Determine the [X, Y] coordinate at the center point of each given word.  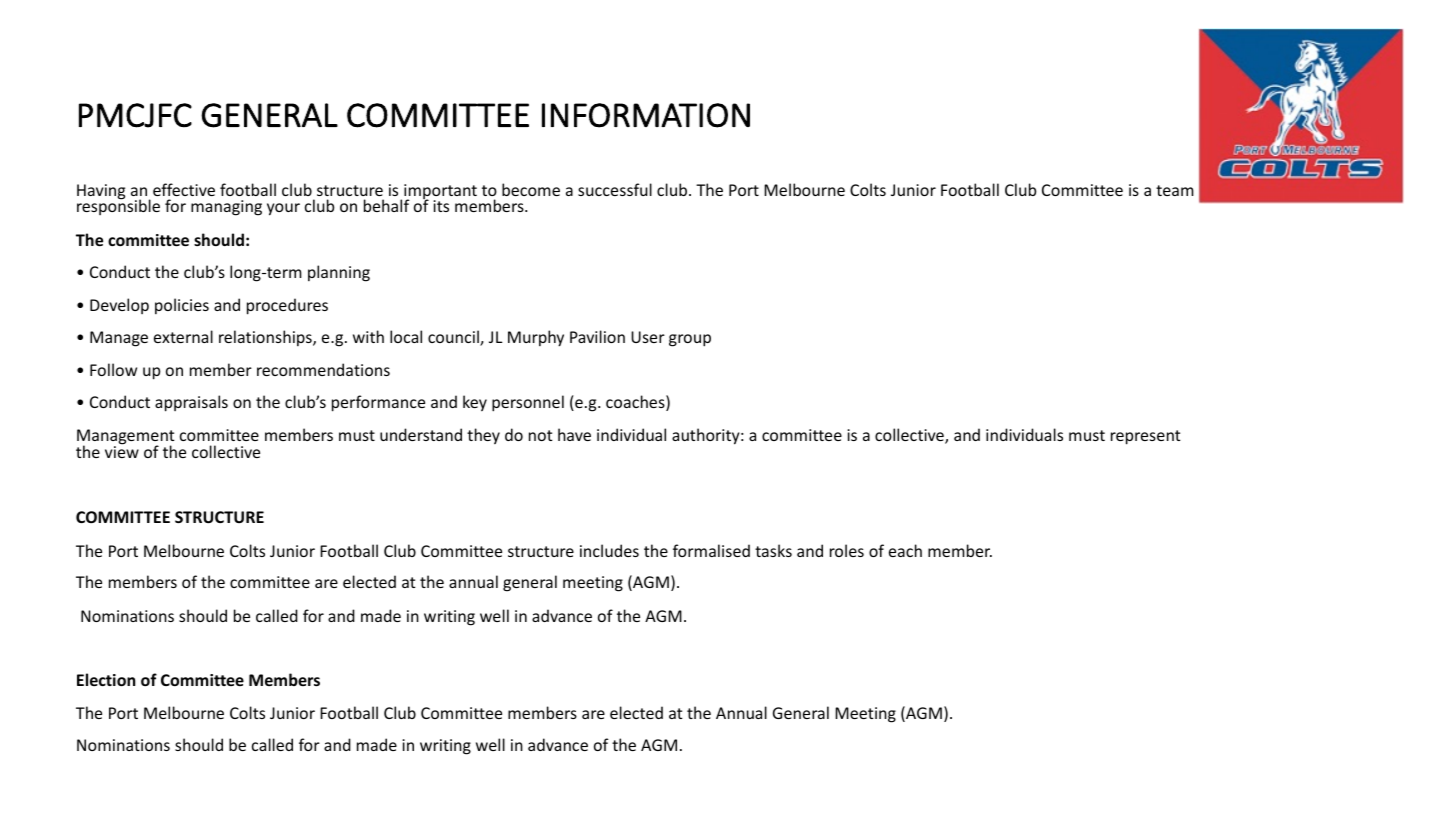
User [648, 337]
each [905, 550]
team [1175, 190]
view [122, 451]
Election [106, 679]
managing [226, 208]
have [574, 434]
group [690, 340]
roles [847, 550]
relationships [266, 338]
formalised [711, 550]
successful [615, 189]
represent [1146, 437]
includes [609, 550]
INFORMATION [646, 115]
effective [184, 189]
